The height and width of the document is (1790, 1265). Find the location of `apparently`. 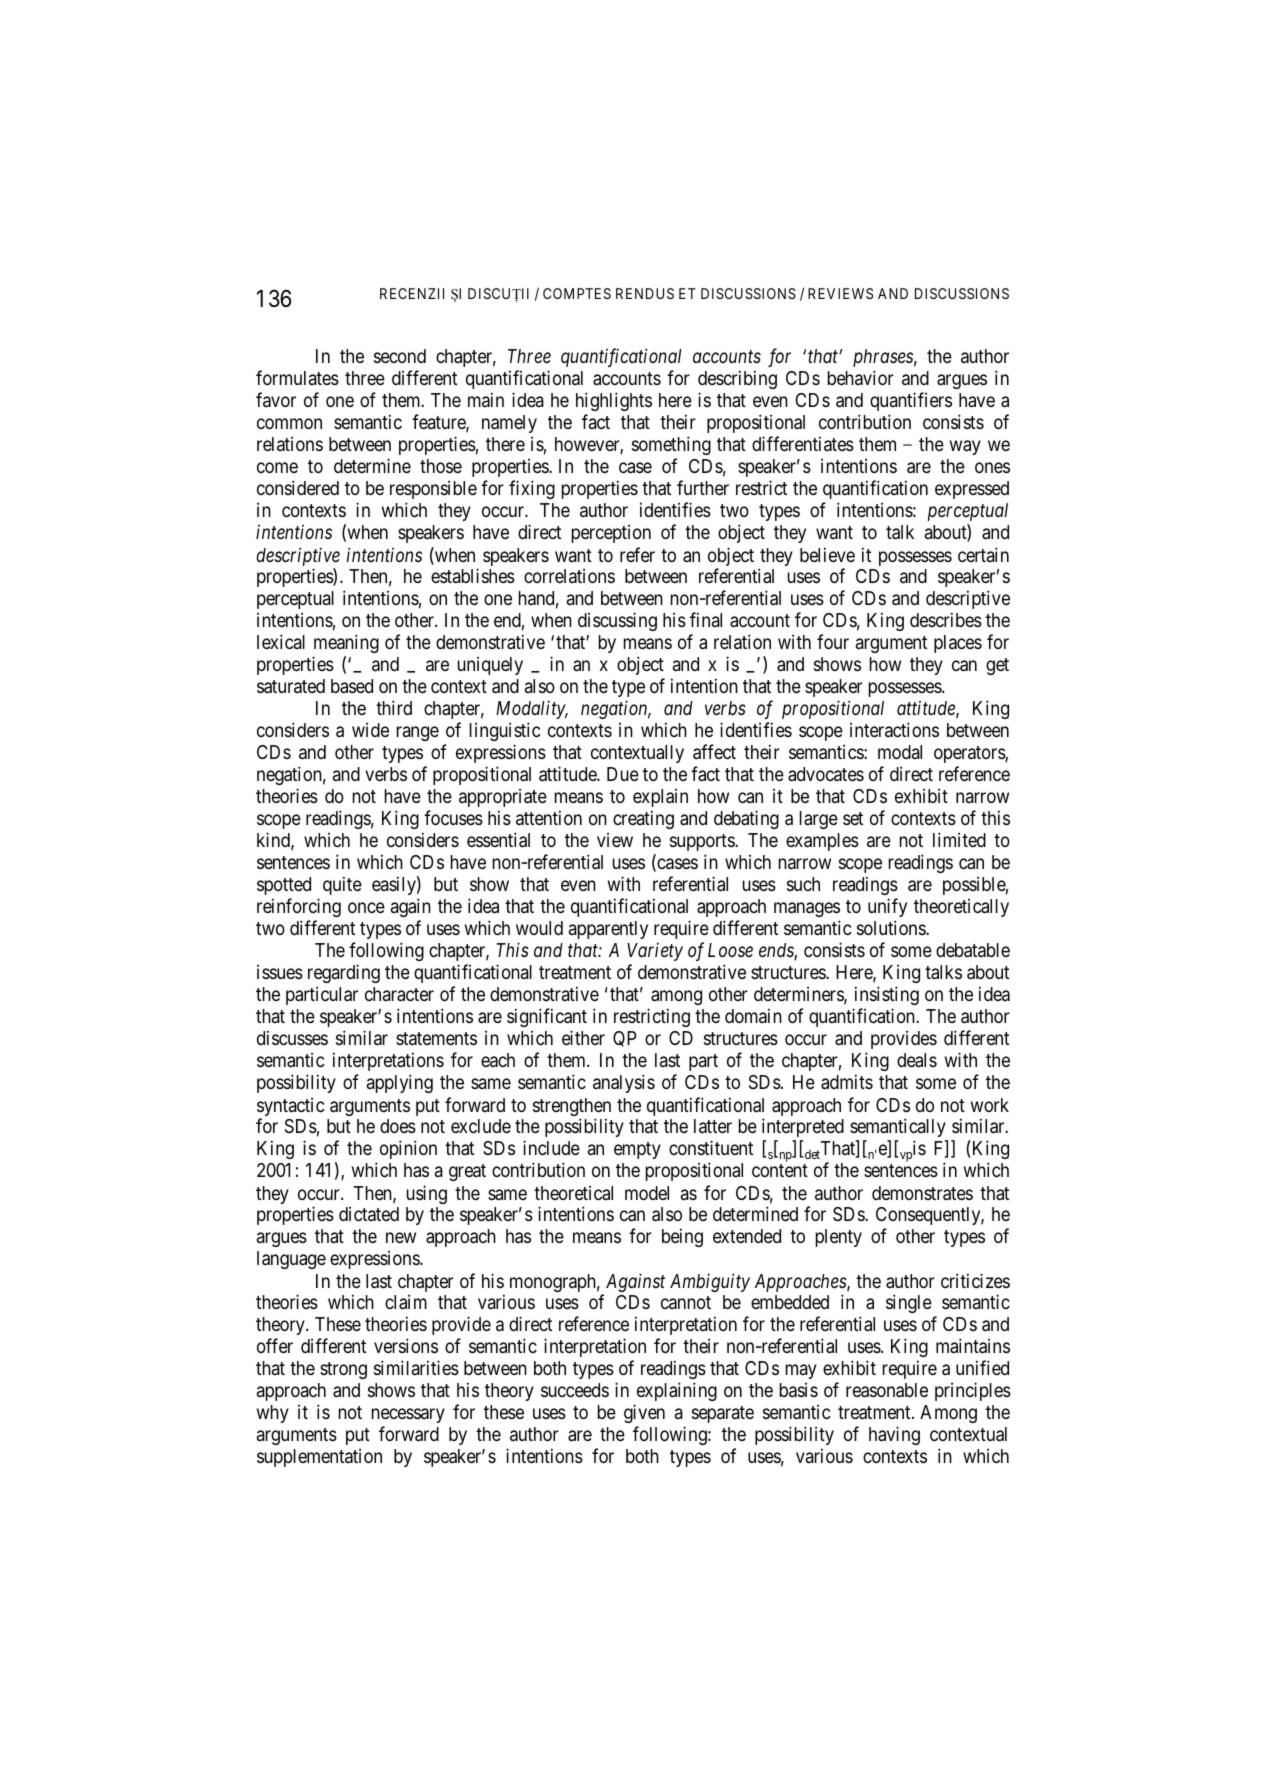

apparently is located at coordinates (608, 930).
